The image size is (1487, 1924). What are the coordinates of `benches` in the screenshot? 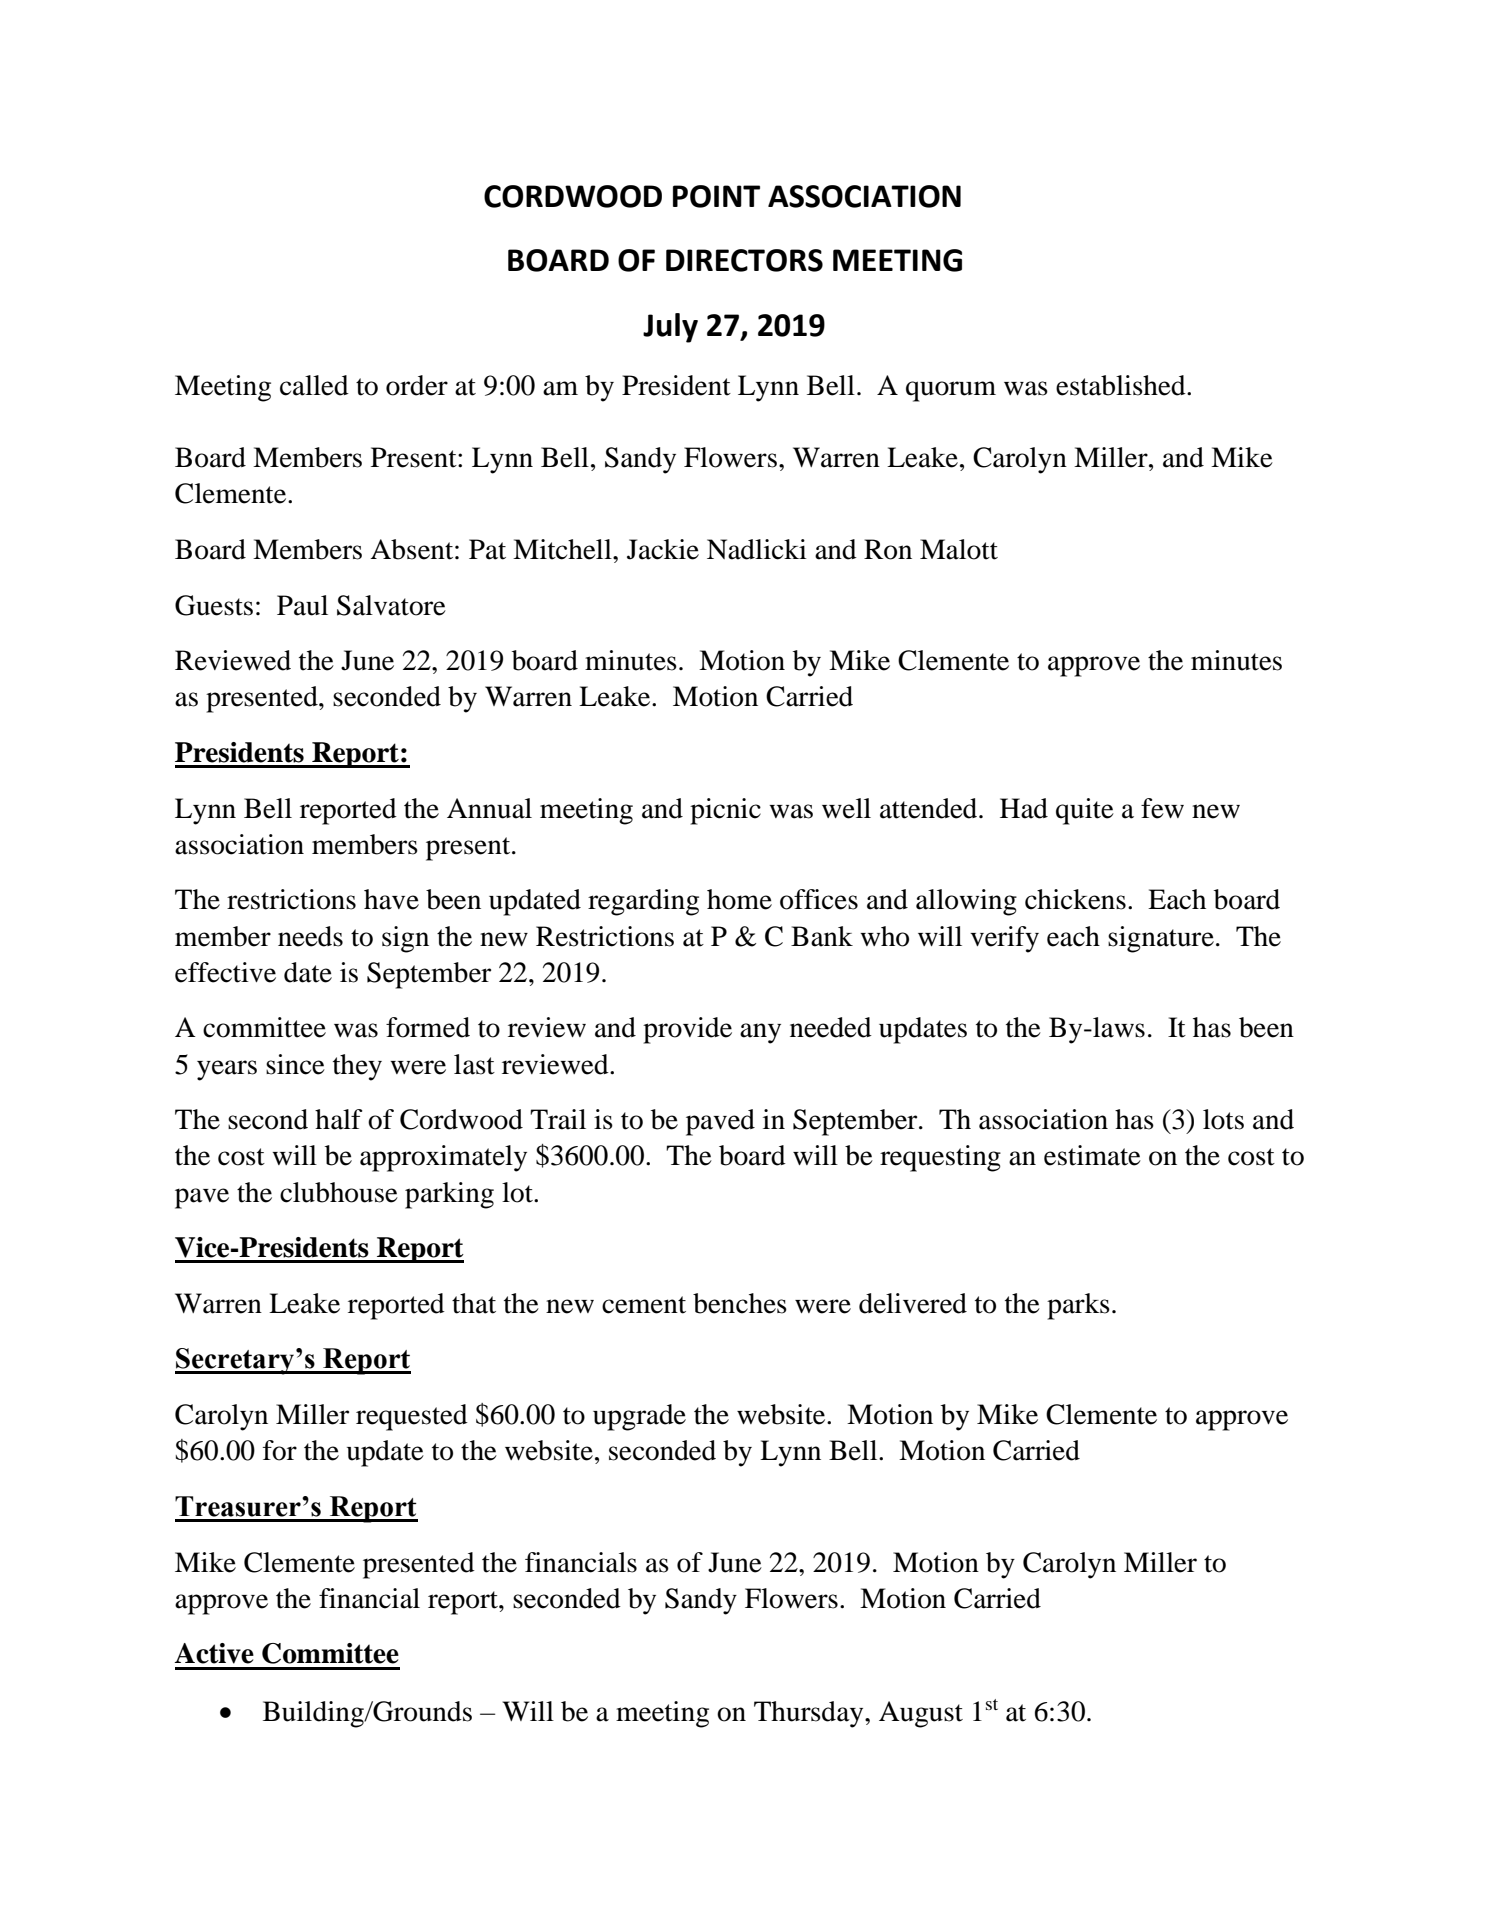 It's located at (740, 1303).
